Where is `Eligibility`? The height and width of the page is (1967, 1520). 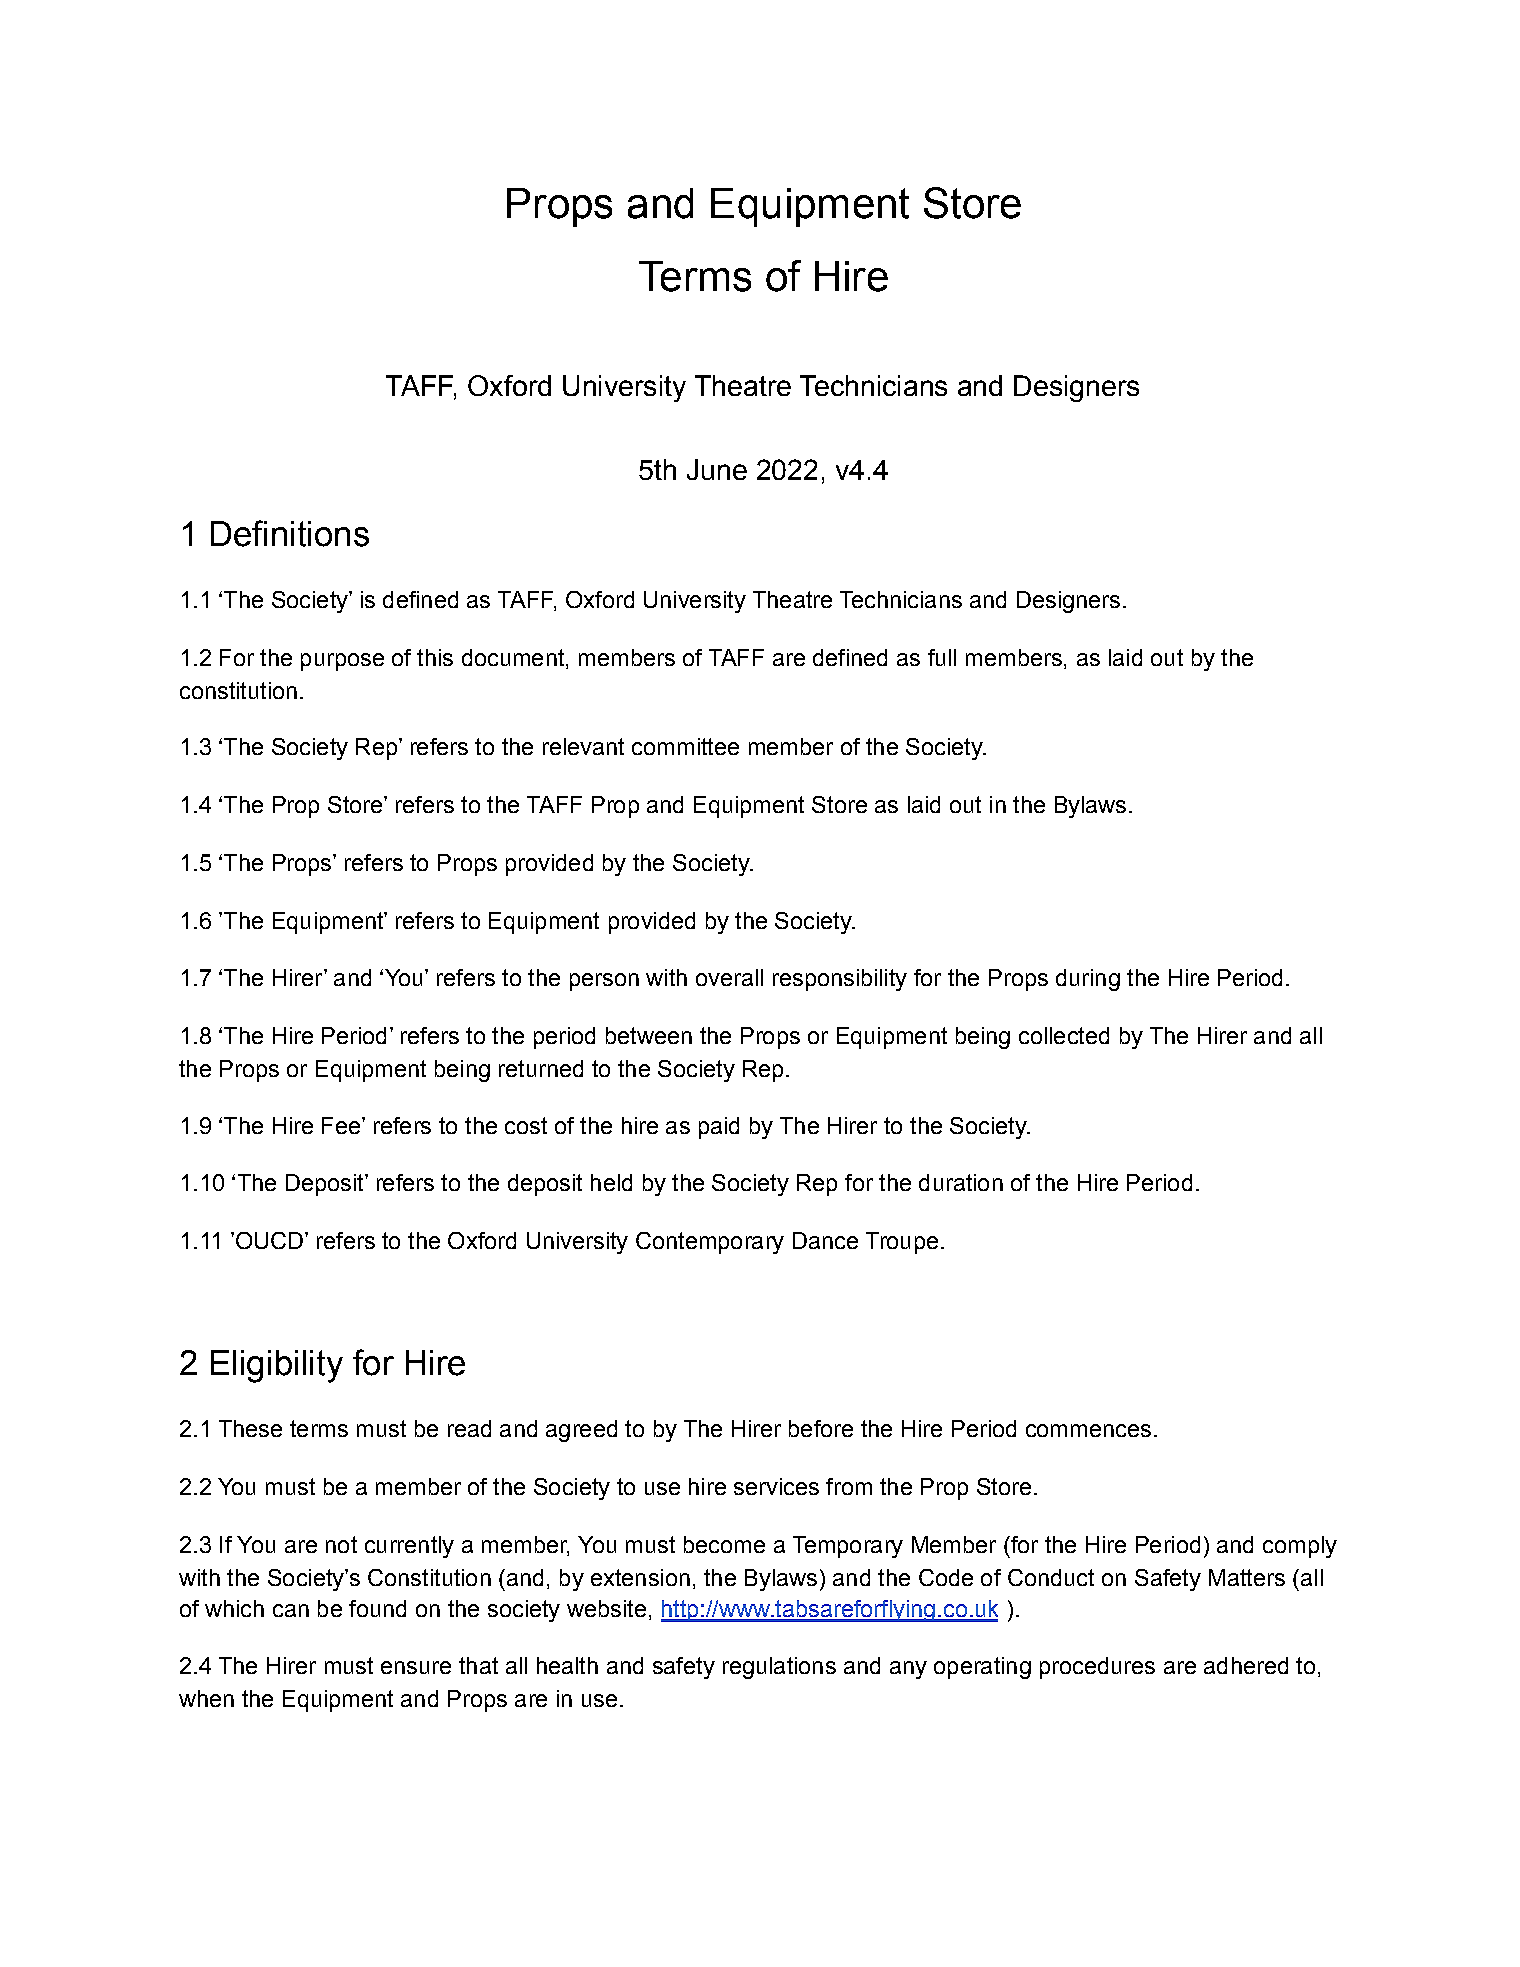
Eligibility is located at coordinates (277, 1366).
